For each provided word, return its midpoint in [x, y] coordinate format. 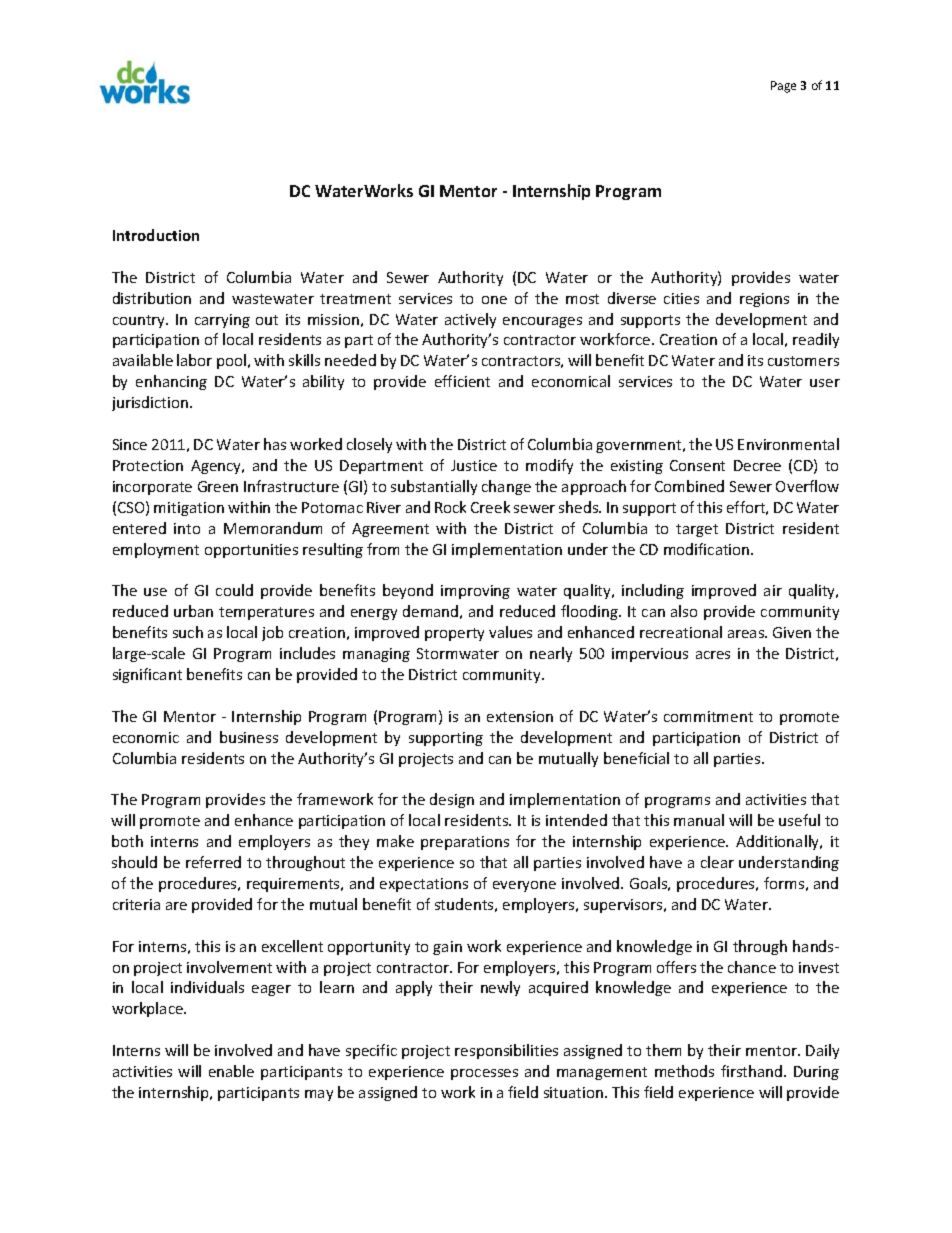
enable [231, 1071]
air [773, 590]
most [582, 299]
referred [213, 862]
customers [803, 361]
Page [783, 87]
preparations [465, 843]
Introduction [156, 235]
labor [194, 360]
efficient [462, 381]
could [234, 590]
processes [484, 1074]
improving [475, 592]
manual [699, 820]
